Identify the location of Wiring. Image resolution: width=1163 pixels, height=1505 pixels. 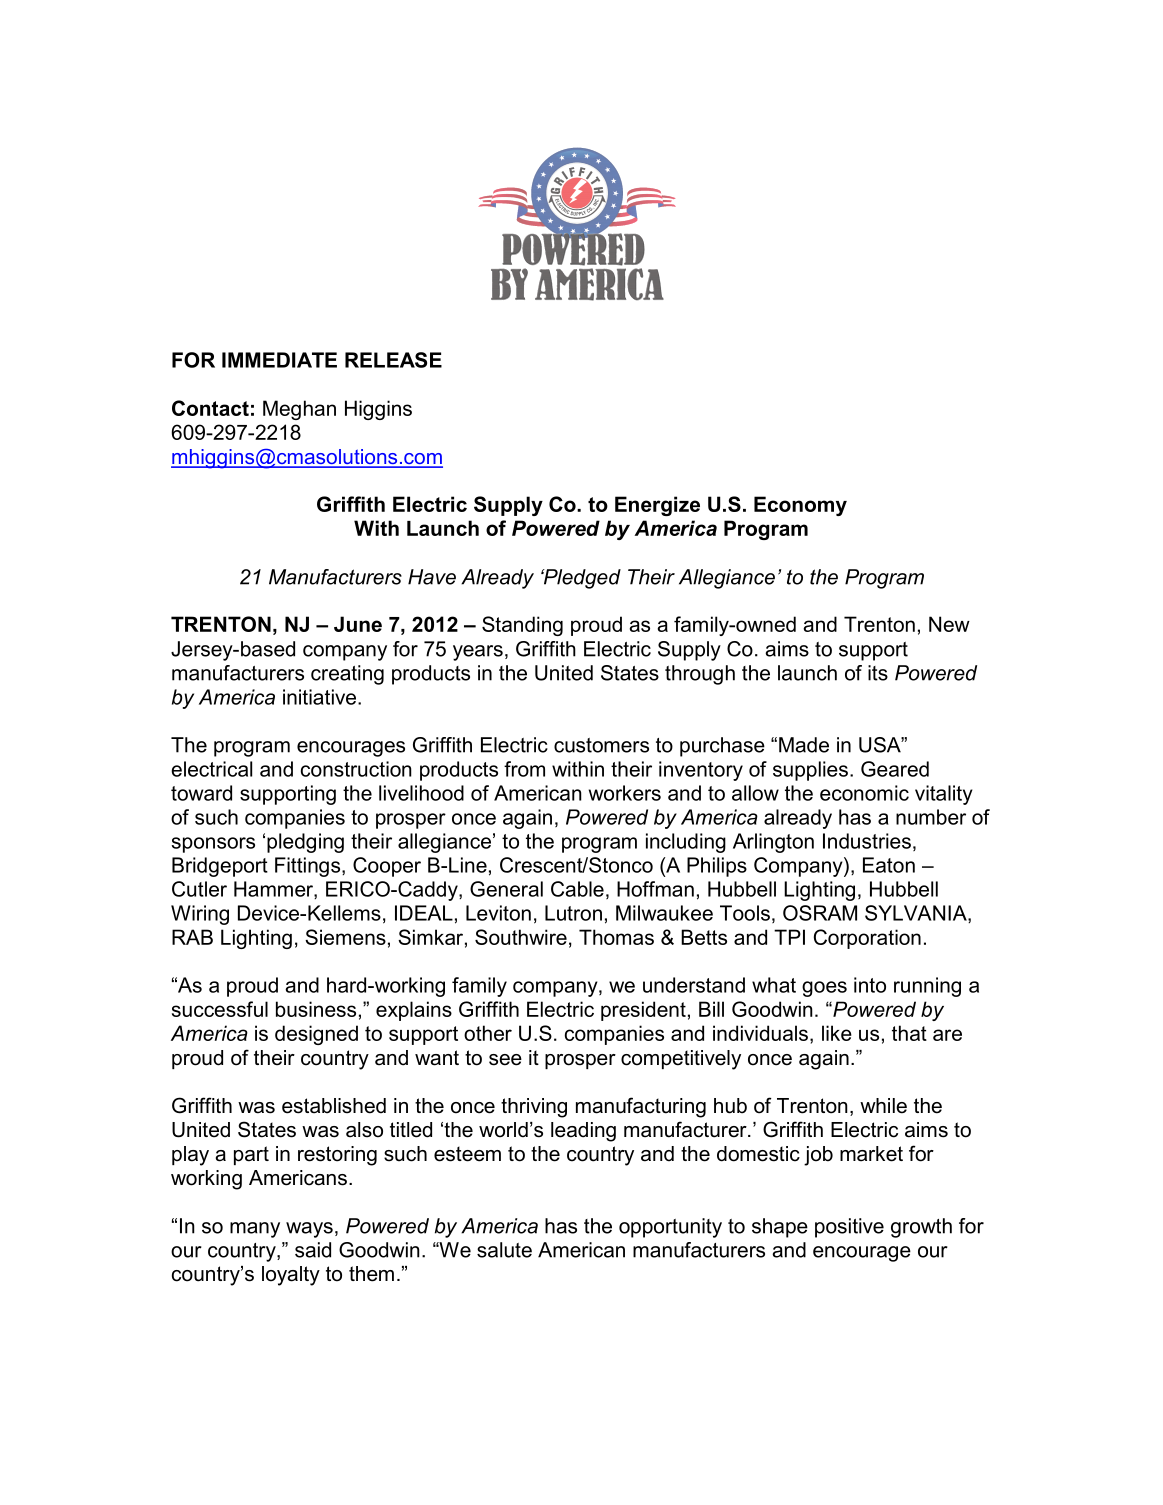
(200, 915).
